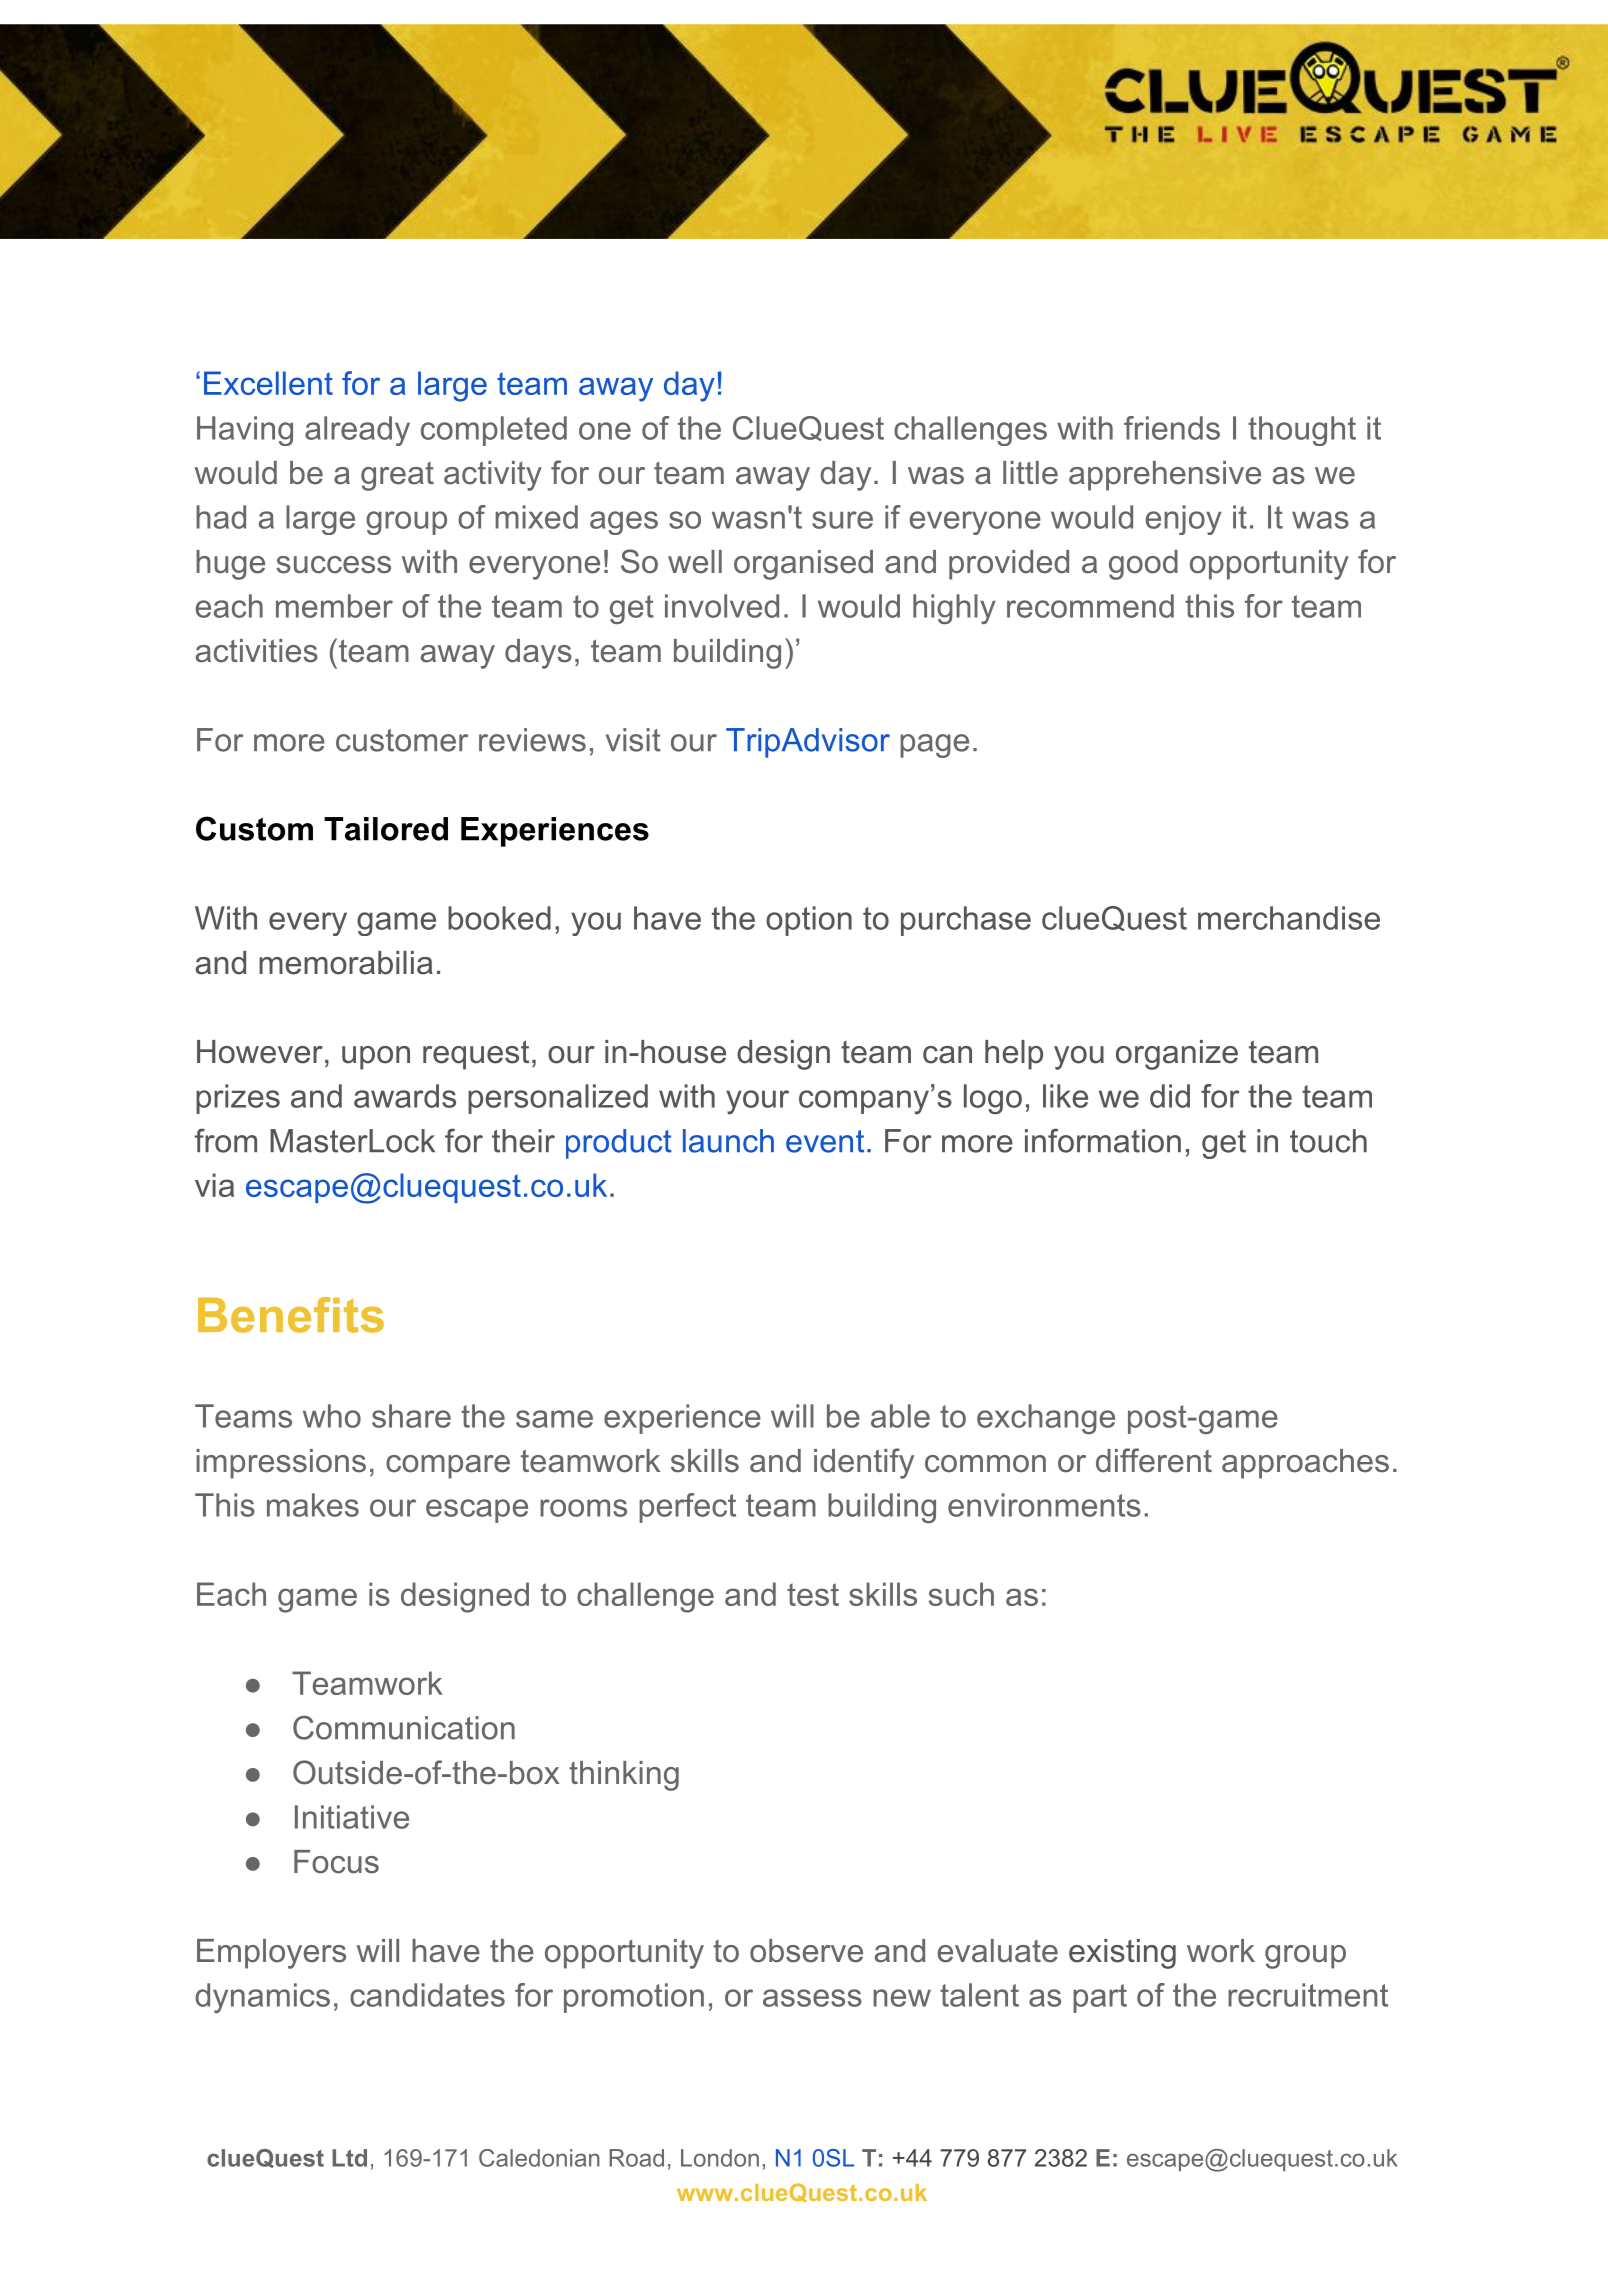  What do you see at coordinates (349, 2158) in the screenshot?
I see `Ltd` at bounding box center [349, 2158].
